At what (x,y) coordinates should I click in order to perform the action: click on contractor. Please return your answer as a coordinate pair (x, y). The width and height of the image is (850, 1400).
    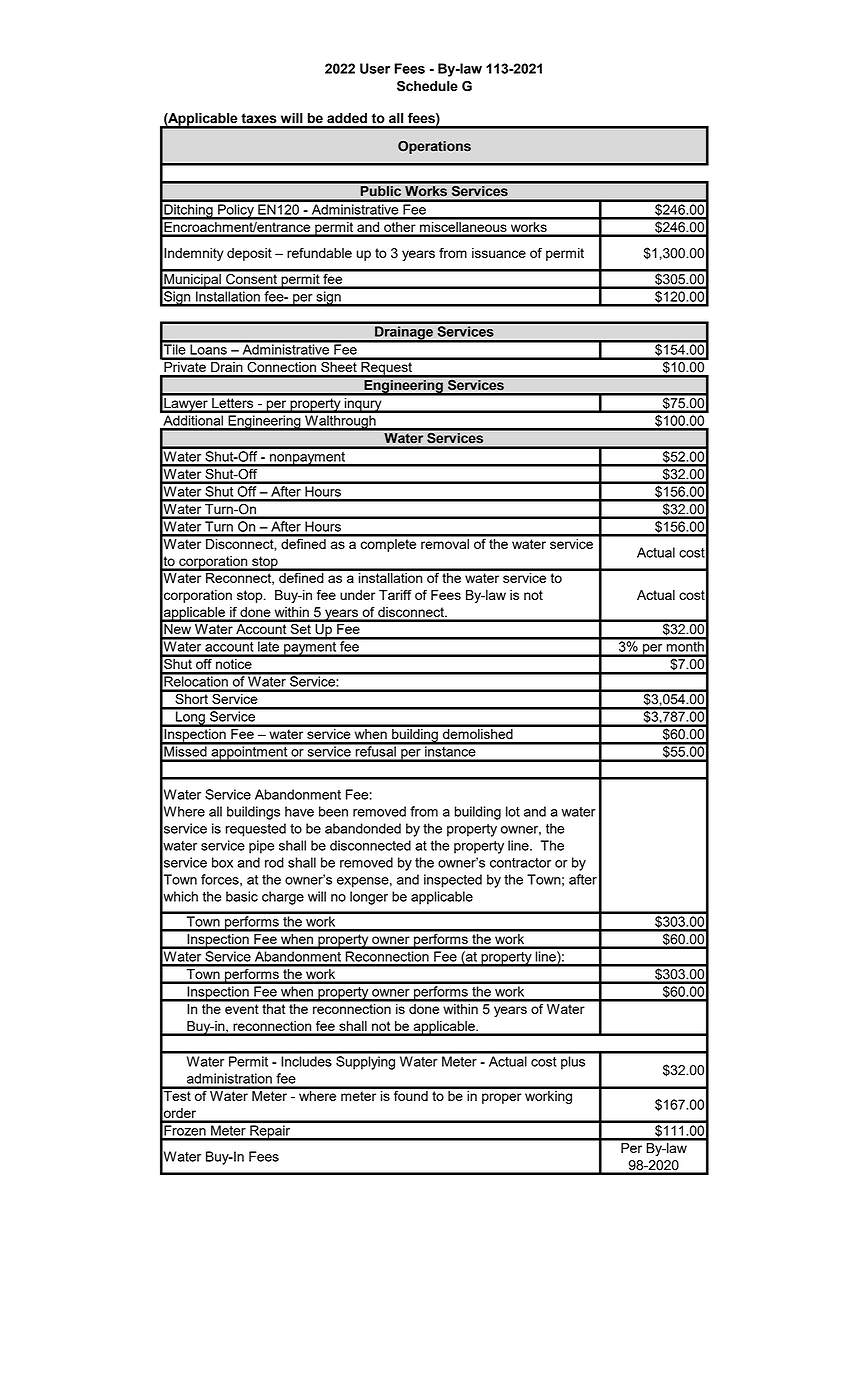
    Looking at the image, I should click on (520, 863).
